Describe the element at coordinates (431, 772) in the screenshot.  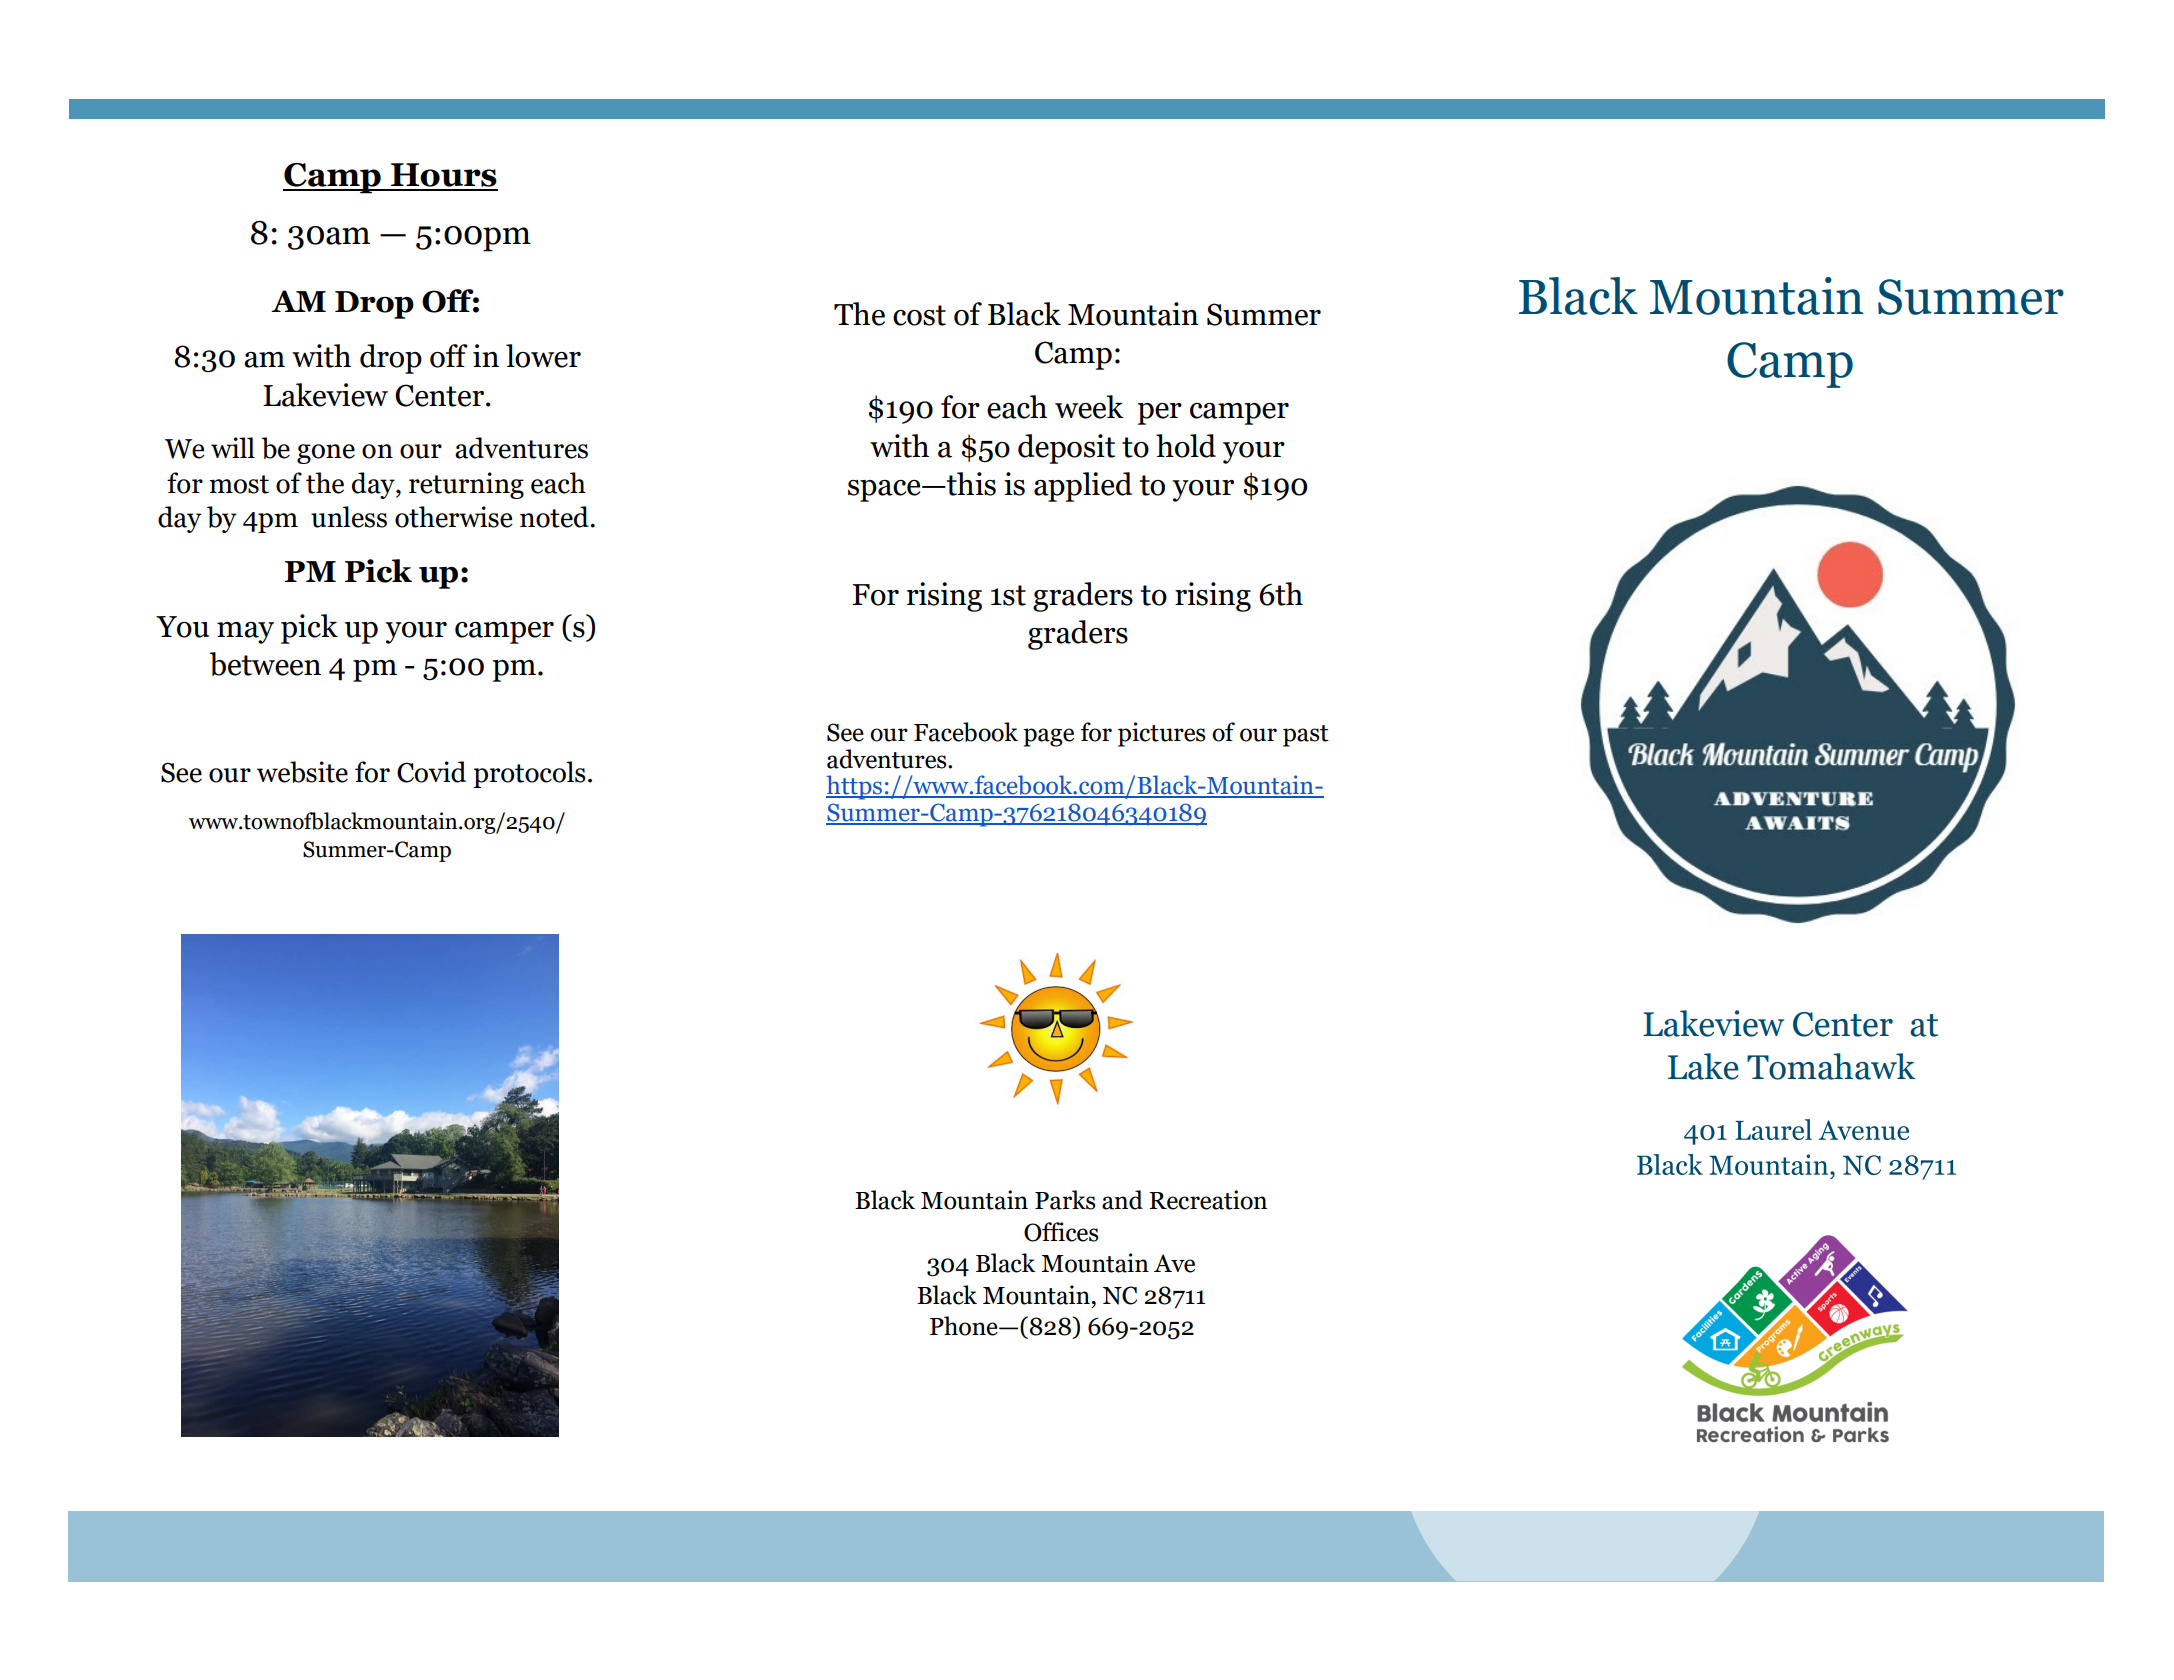
I see `Covid` at that location.
